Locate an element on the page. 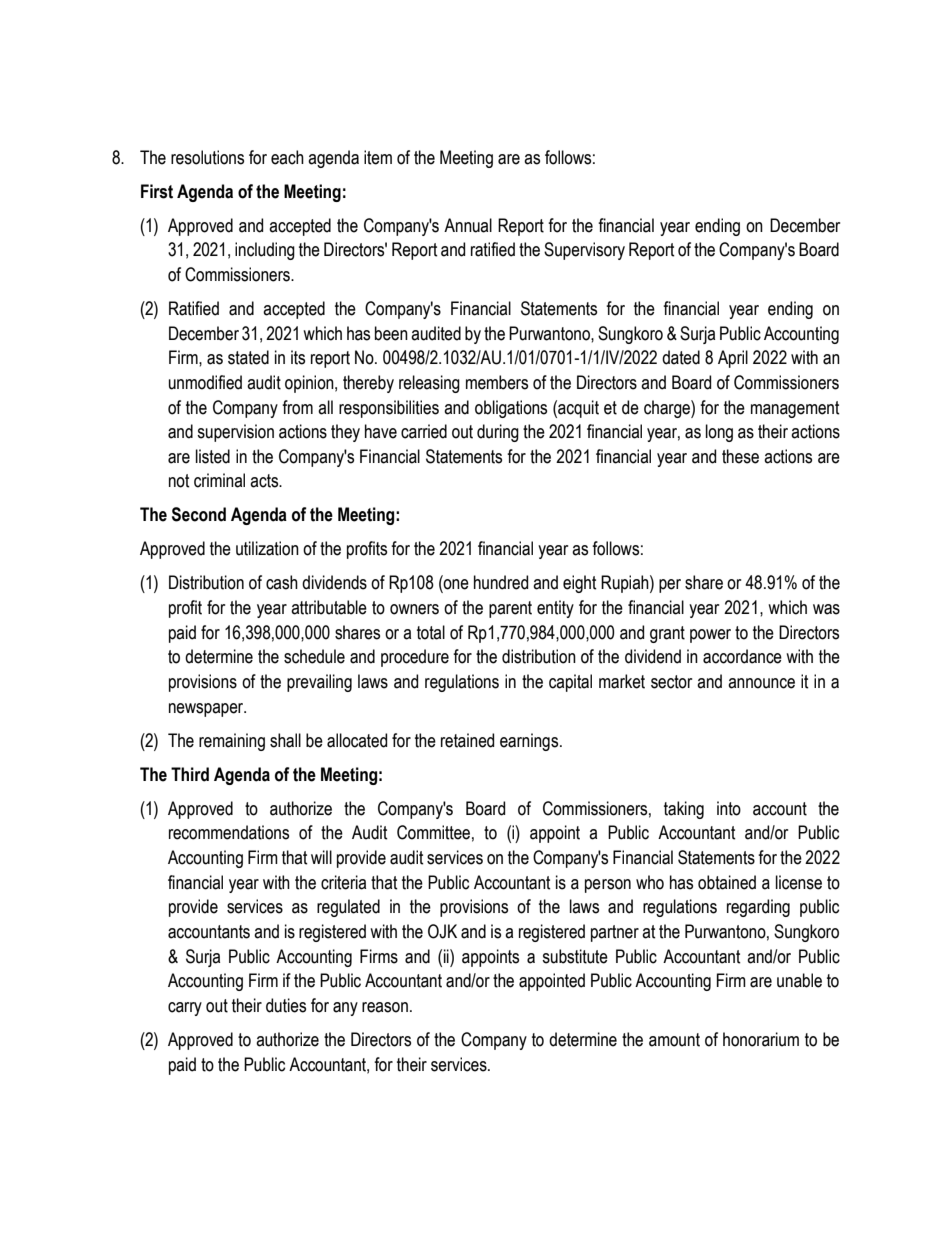 The image size is (952, 1233). Annual is located at coordinates (468, 225).
